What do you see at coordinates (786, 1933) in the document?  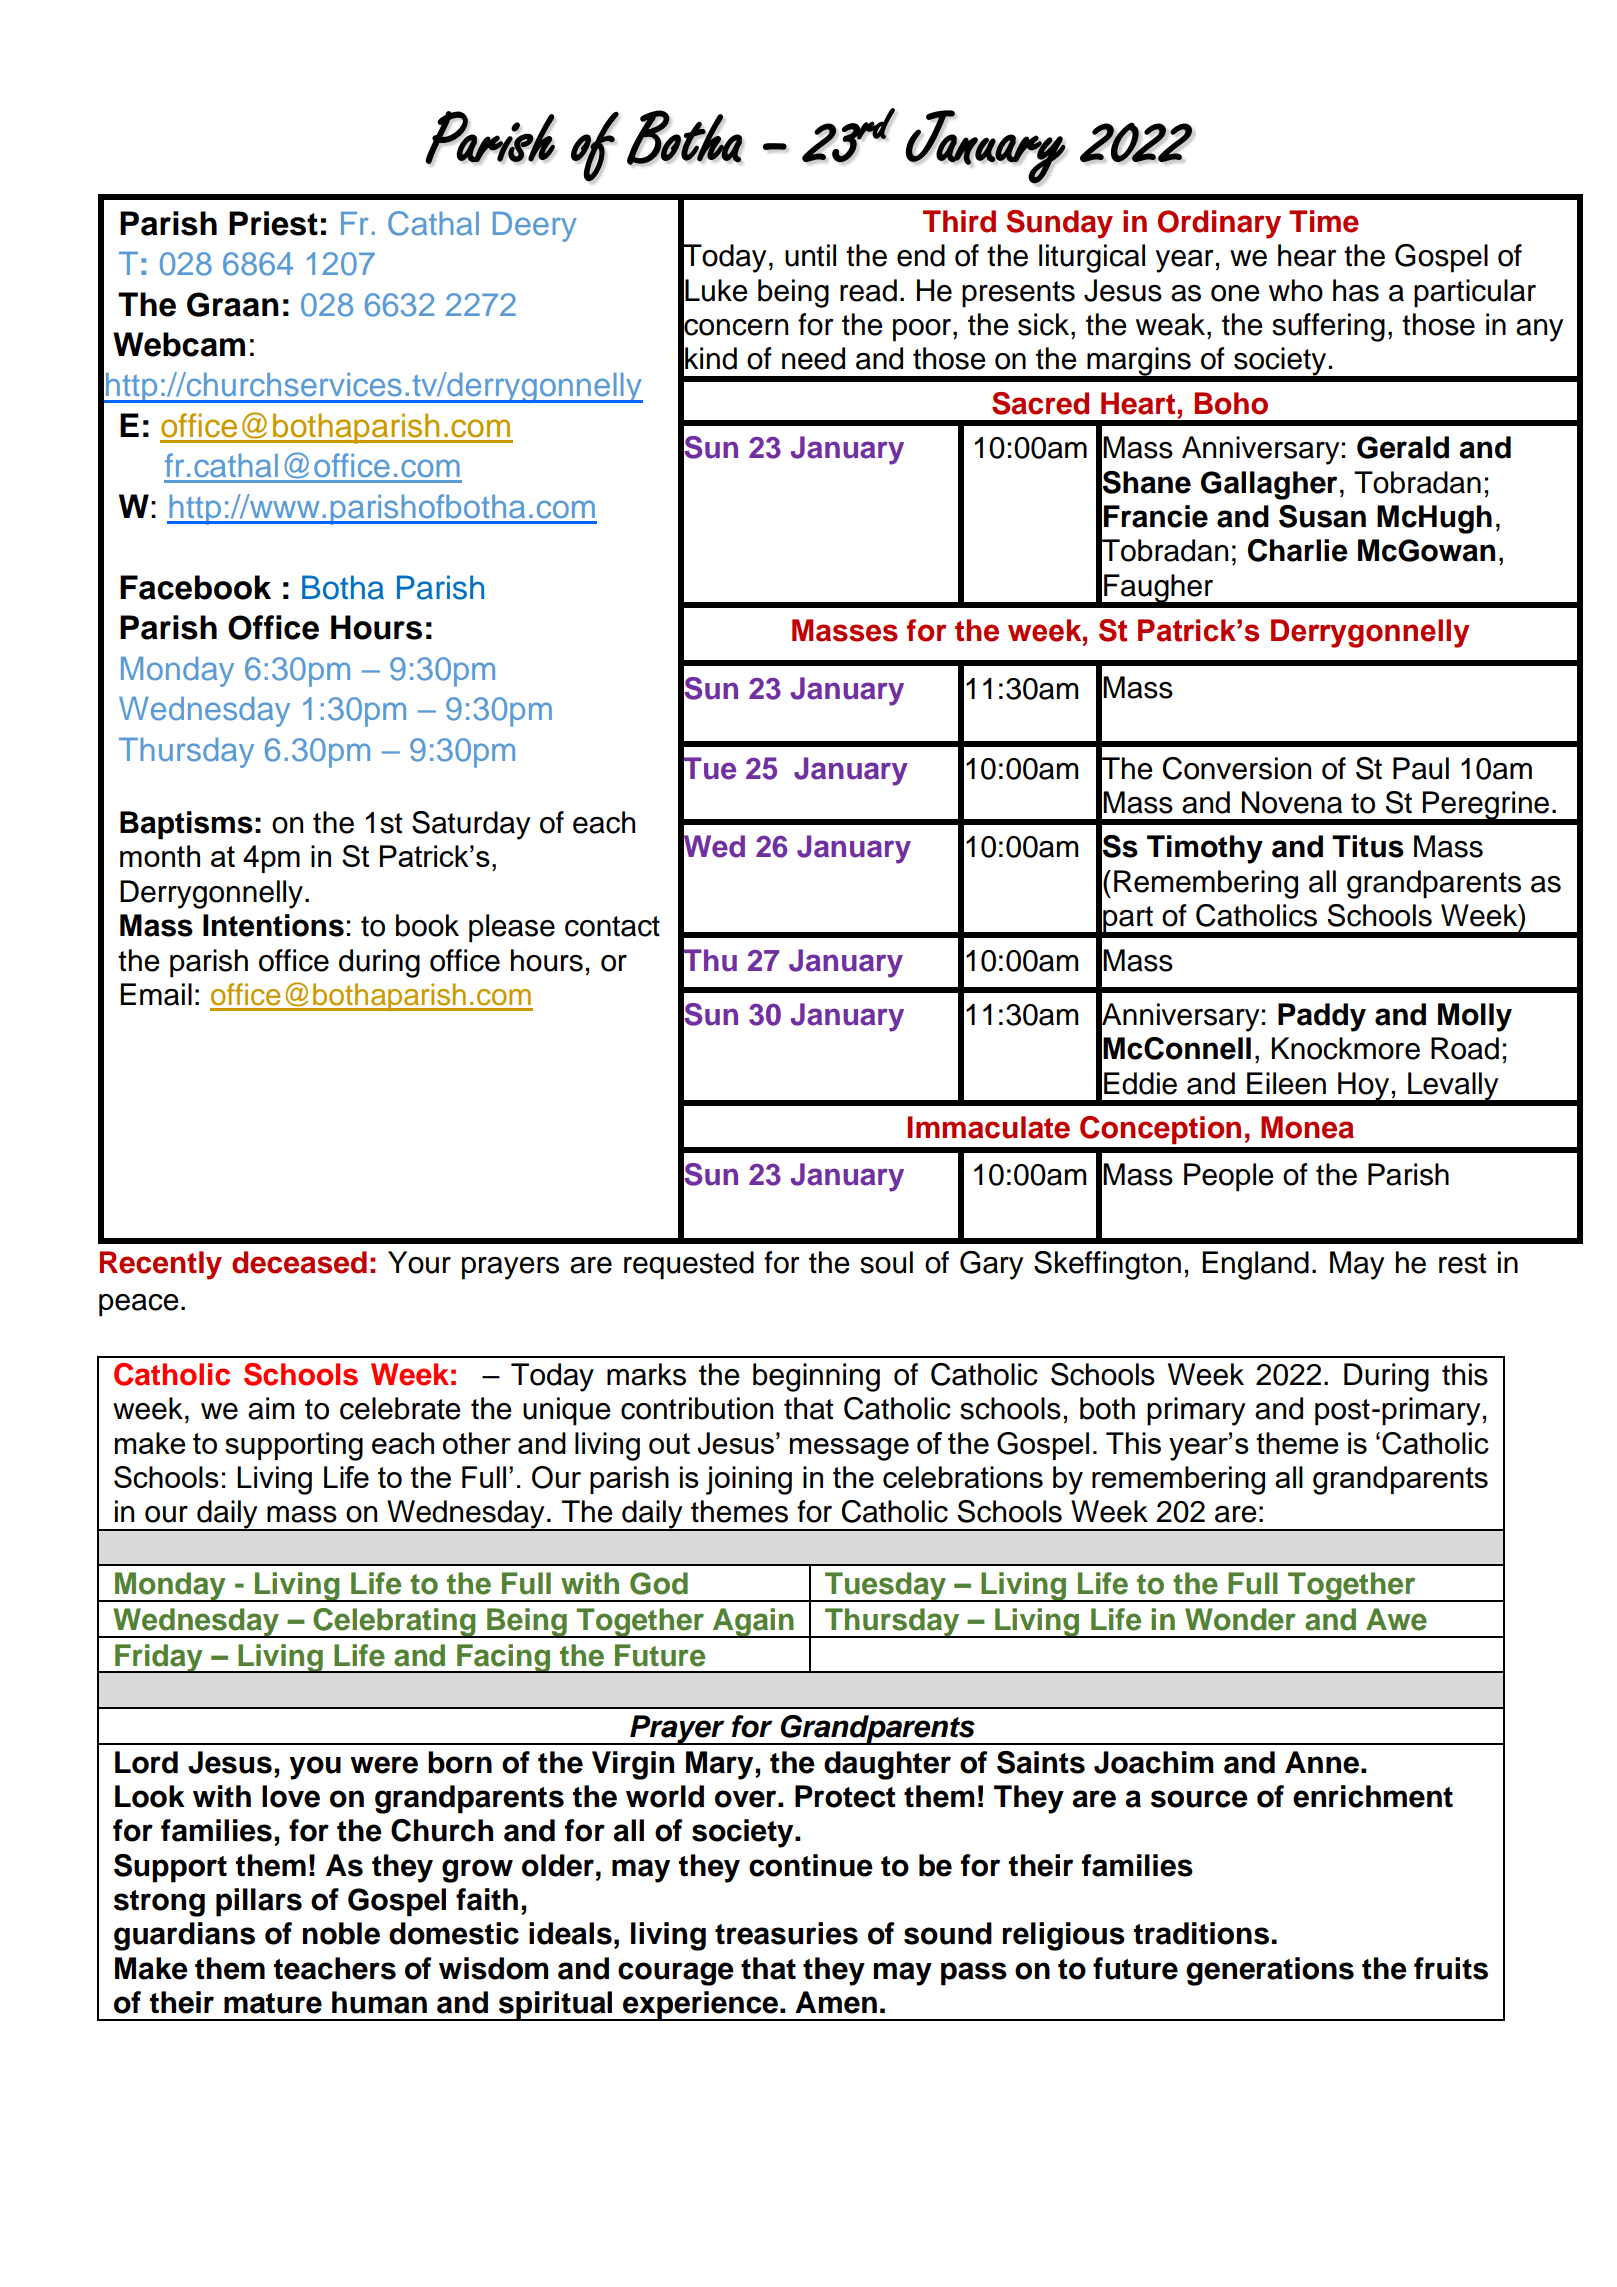 I see `treasuries` at bounding box center [786, 1933].
